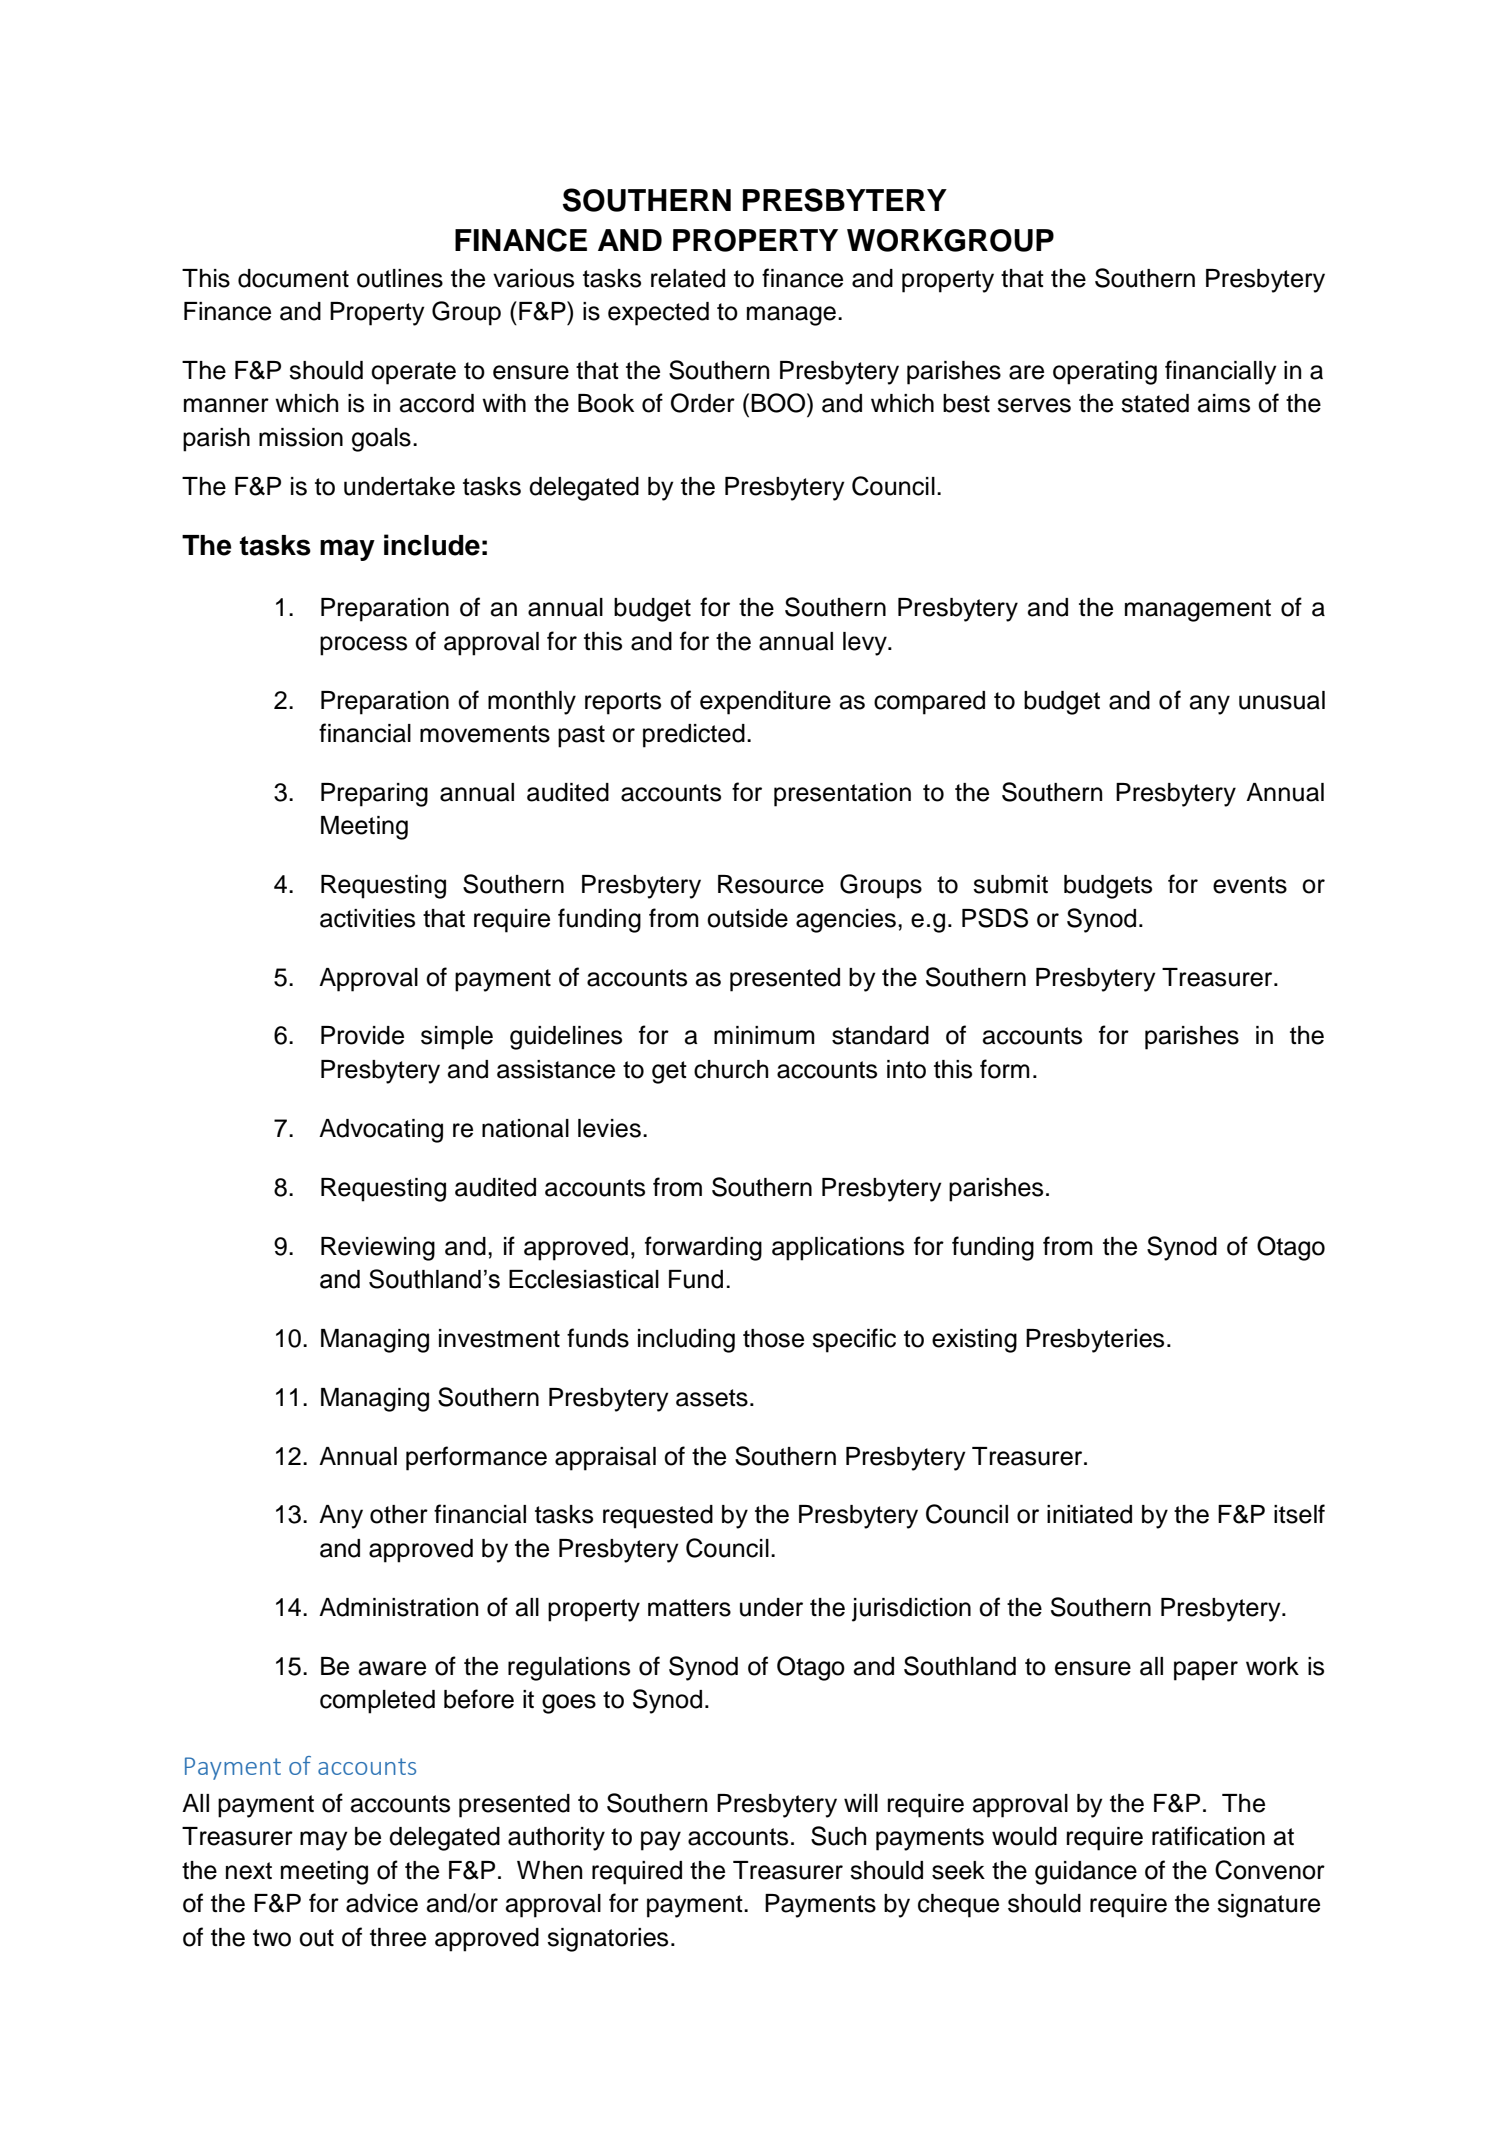  I want to click on operating, so click(1105, 373).
